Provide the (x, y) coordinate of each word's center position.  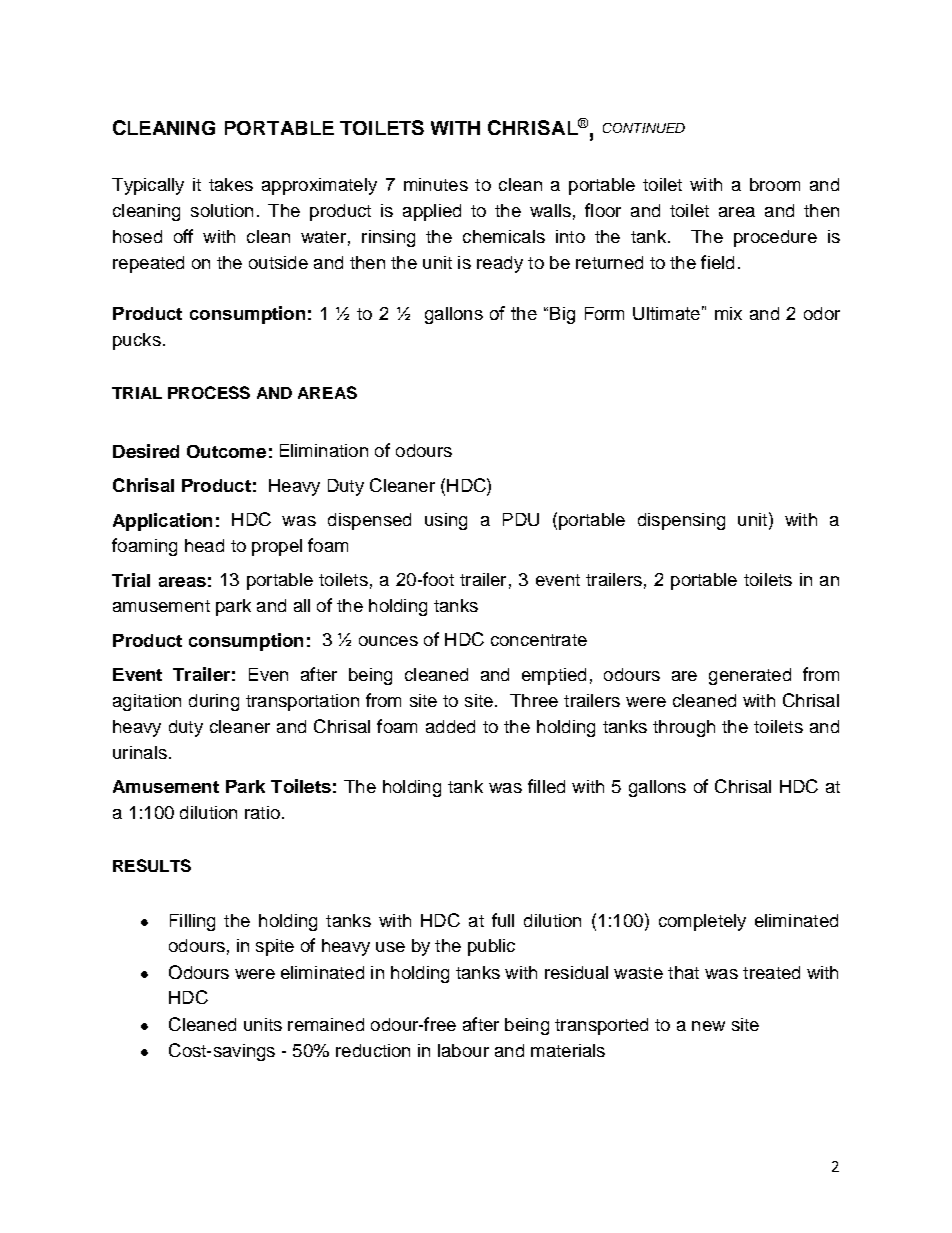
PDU (521, 519)
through (684, 728)
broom (775, 184)
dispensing (681, 521)
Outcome (226, 451)
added (450, 726)
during (214, 702)
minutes (436, 184)
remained (326, 1024)
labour (463, 1050)
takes (231, 184)
